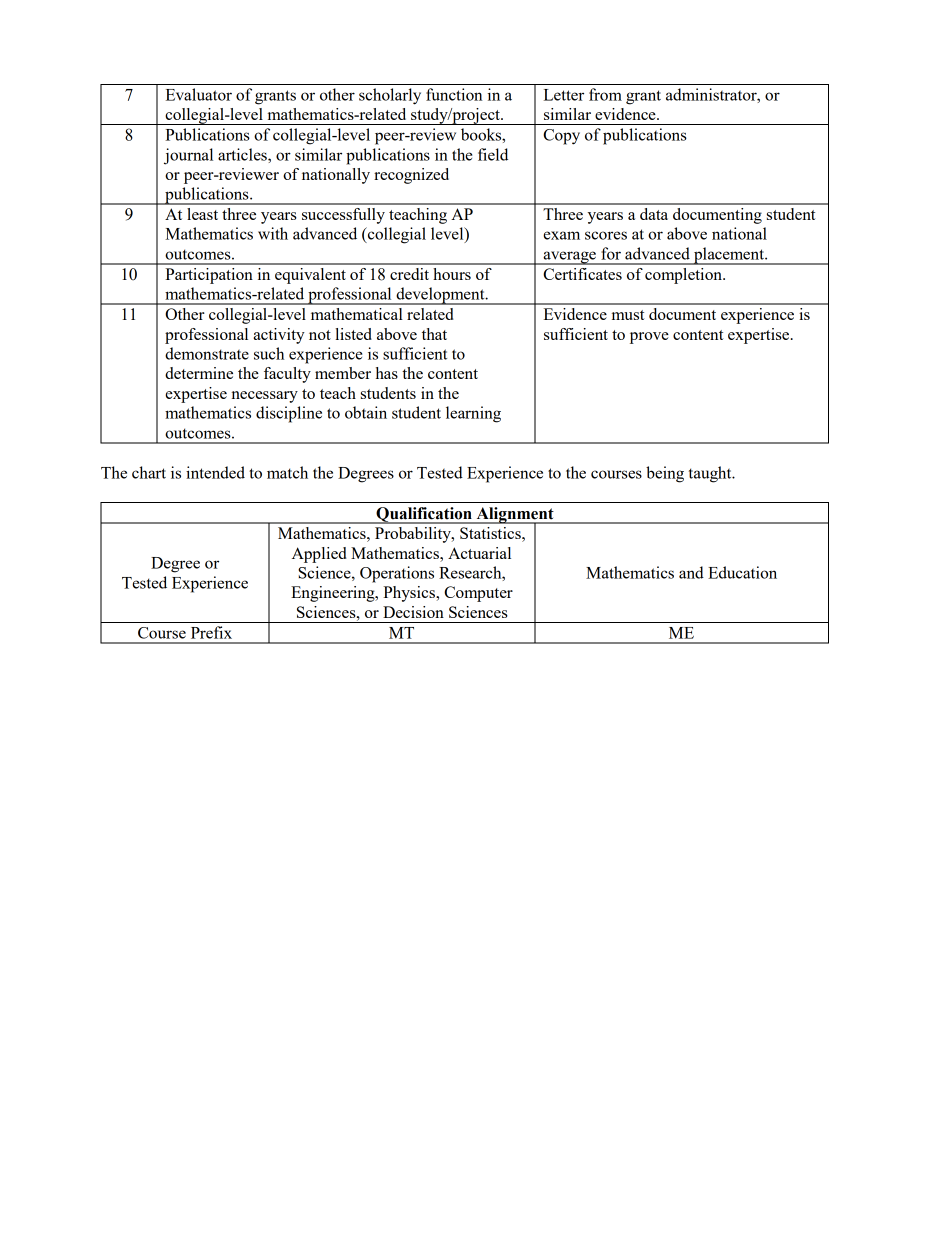 The width and height of the screenshot is (952, 1233). I want to click on average, so click(569, 258).
